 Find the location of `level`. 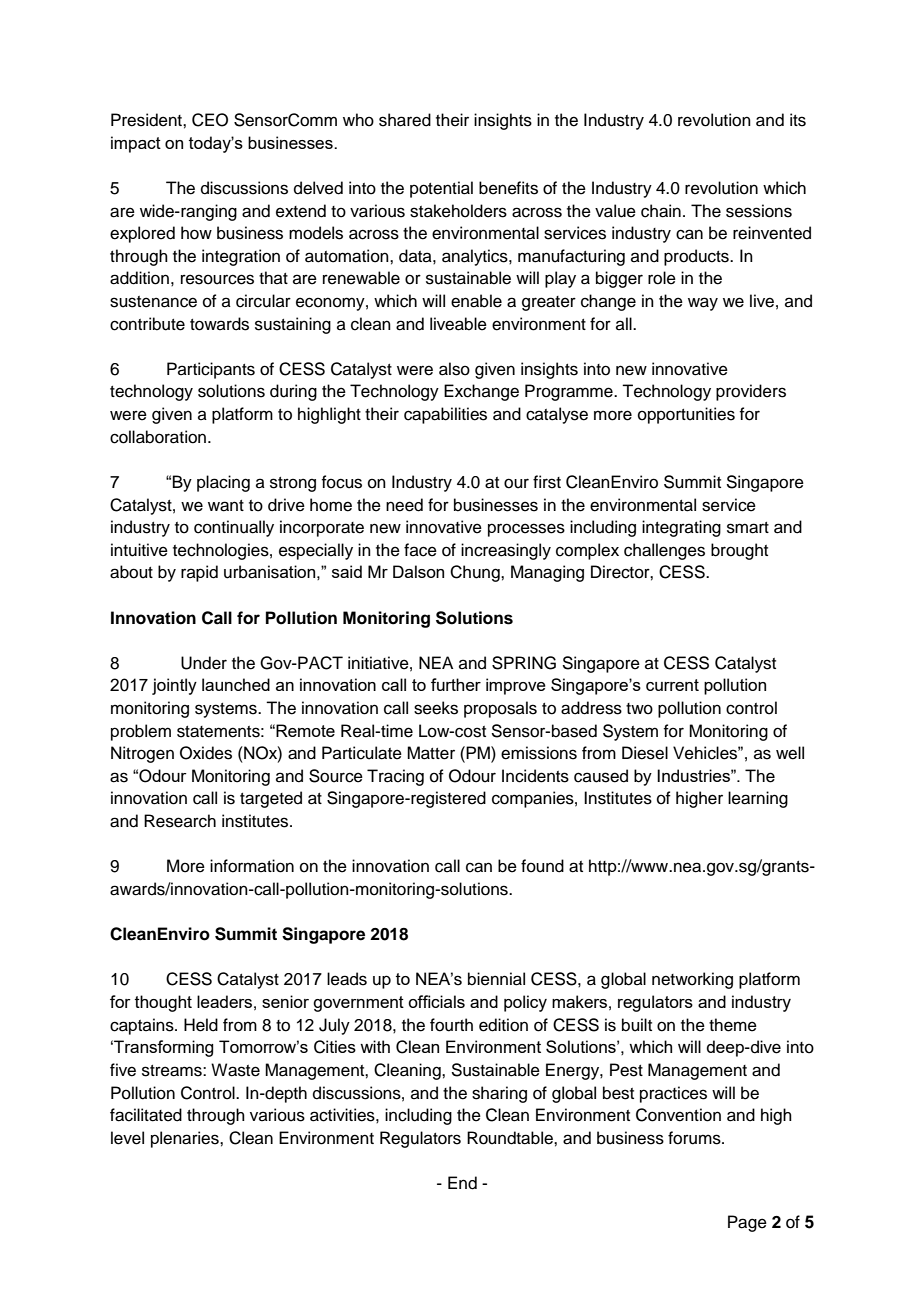

level is located at coordinates (127, 1138).
